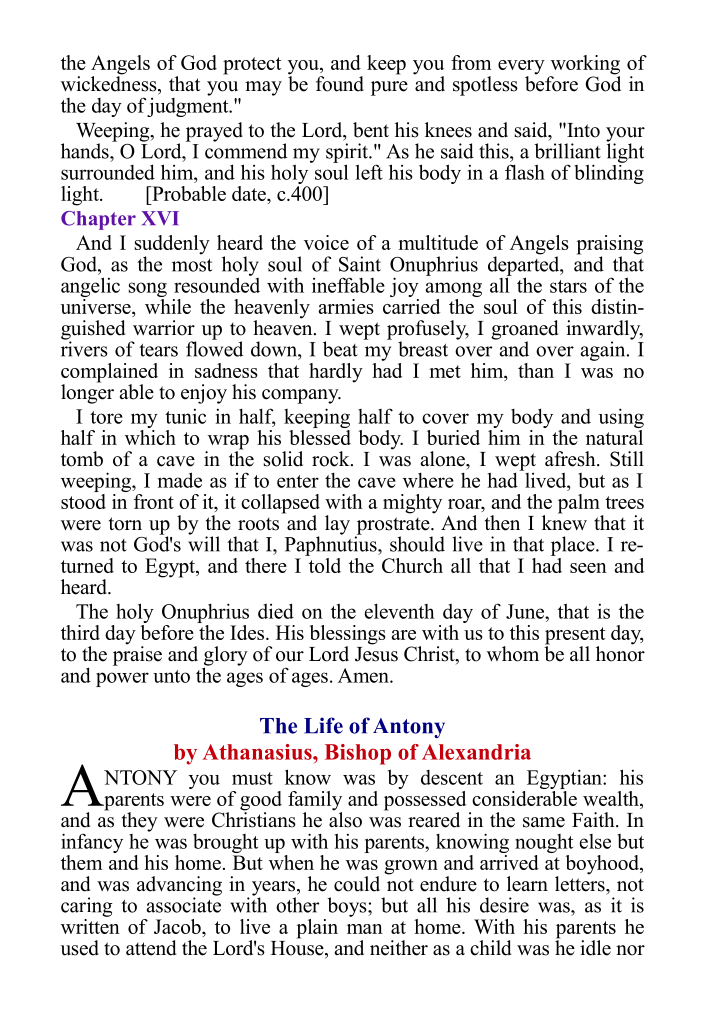 This page has height=1021, width=705. I want to click on attend, so click(151, 948).
